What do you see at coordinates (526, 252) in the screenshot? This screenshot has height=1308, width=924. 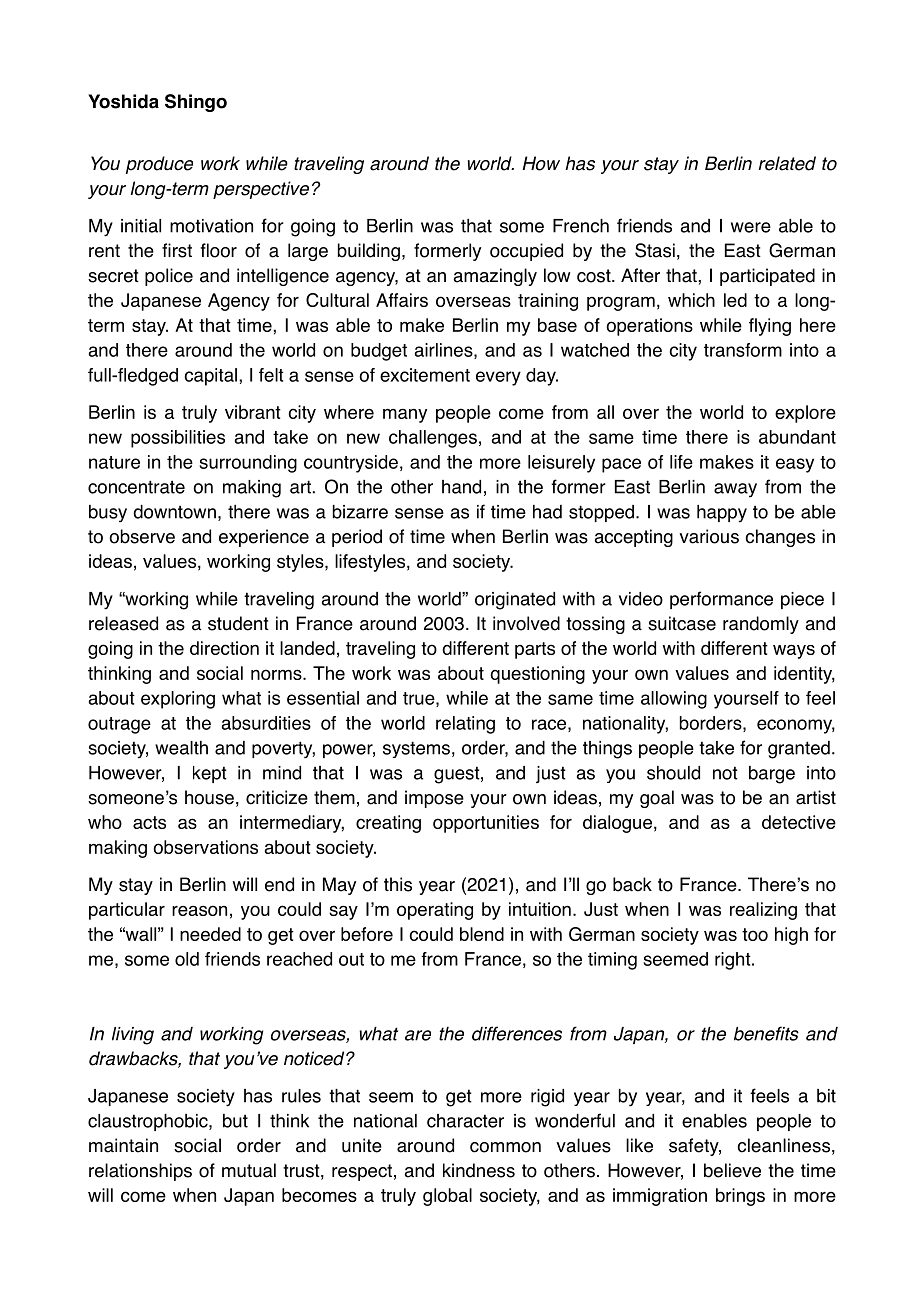 I see `occupied` at bounding box center [526, 252].
